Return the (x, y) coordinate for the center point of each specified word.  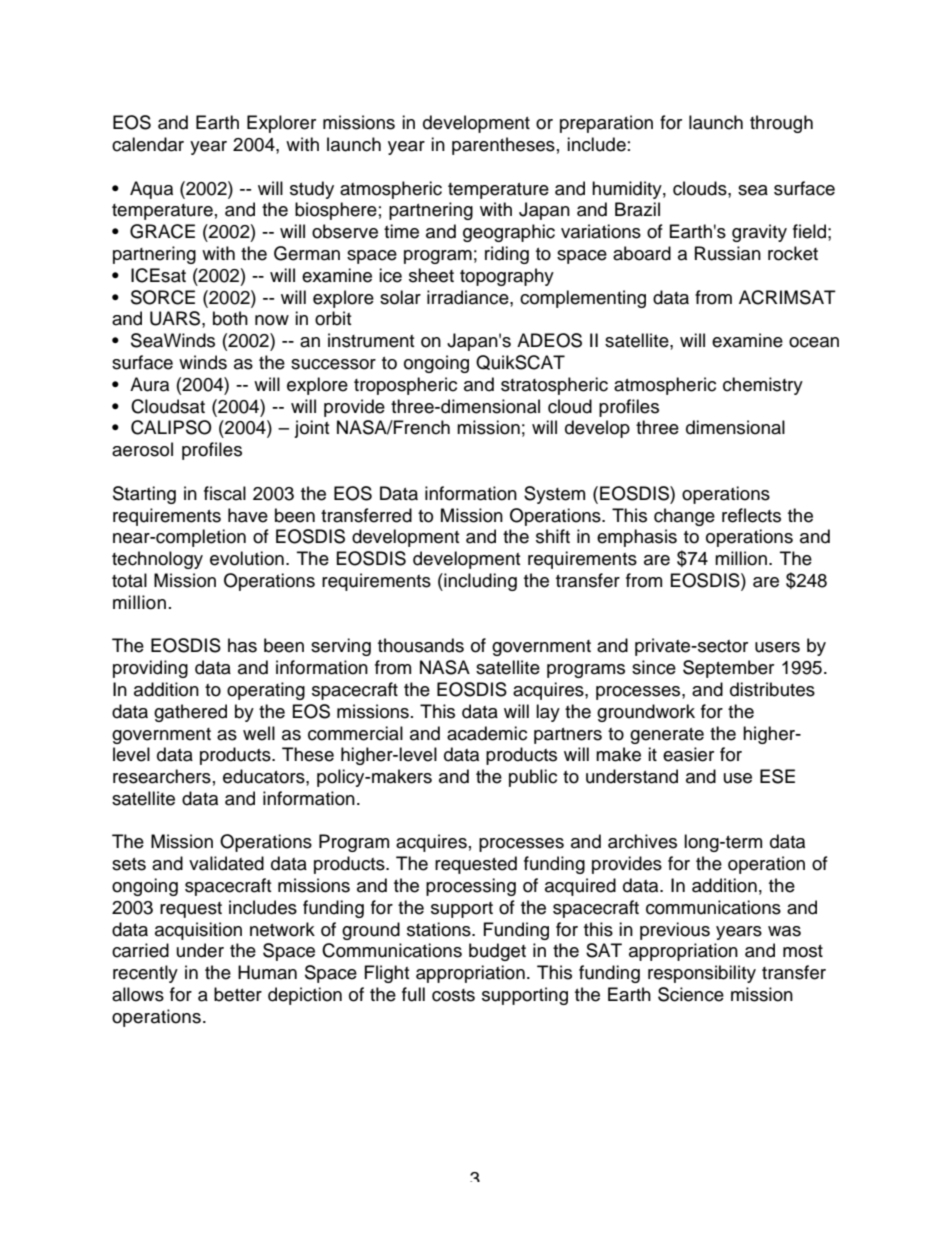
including (479, 582)
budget (497, 952)
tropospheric (405, 386)
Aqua (151, 190)
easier (688, 754)
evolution (247, 558)
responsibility (702, 974)
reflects (751, 515)
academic (487, 733)
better (238, 994)
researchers (162, 776)
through (781, 124)
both (230, 318)
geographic (509, 233)
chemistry (763, 386)
